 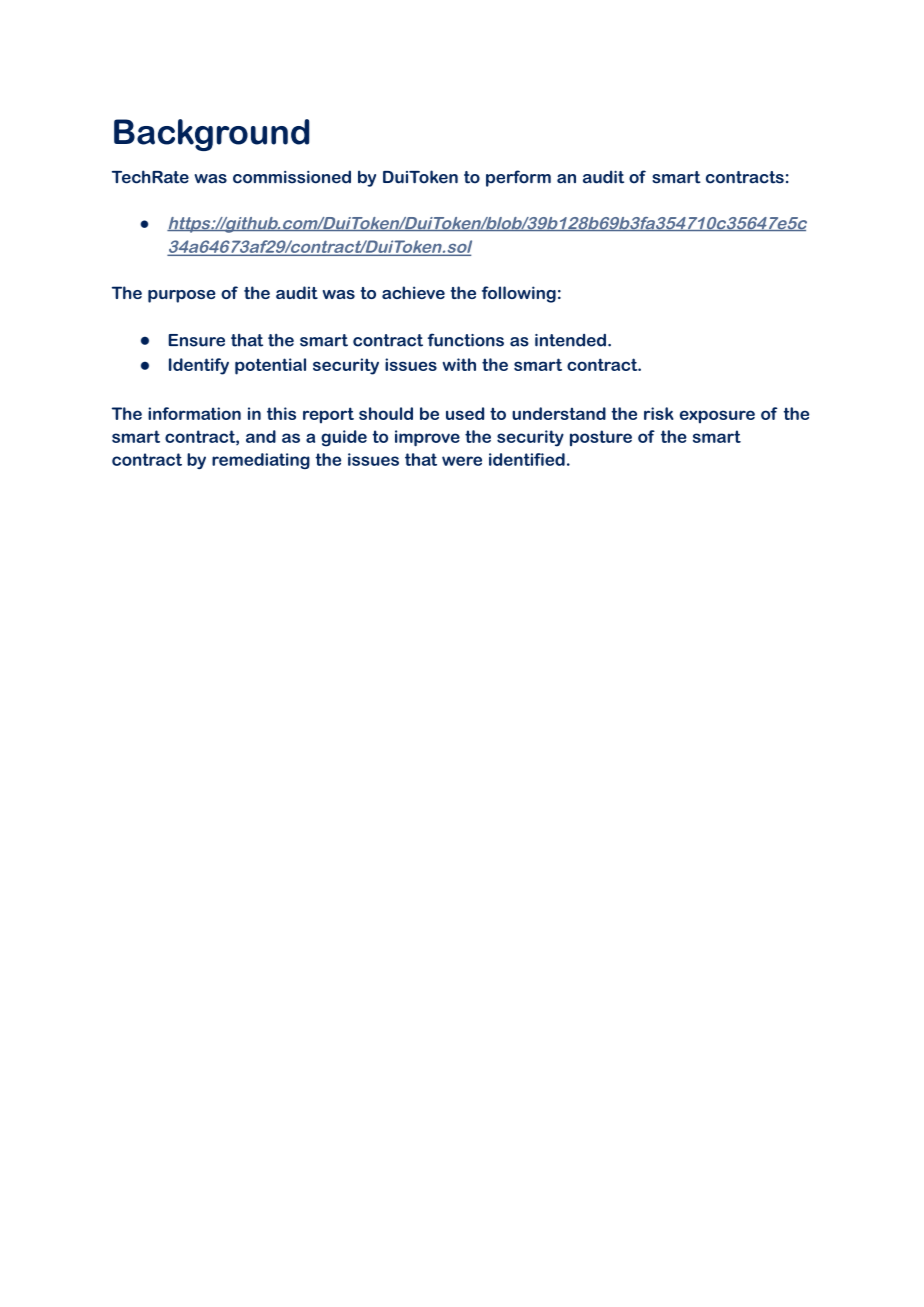 I want to click on with, so click(x=459, y=364).
